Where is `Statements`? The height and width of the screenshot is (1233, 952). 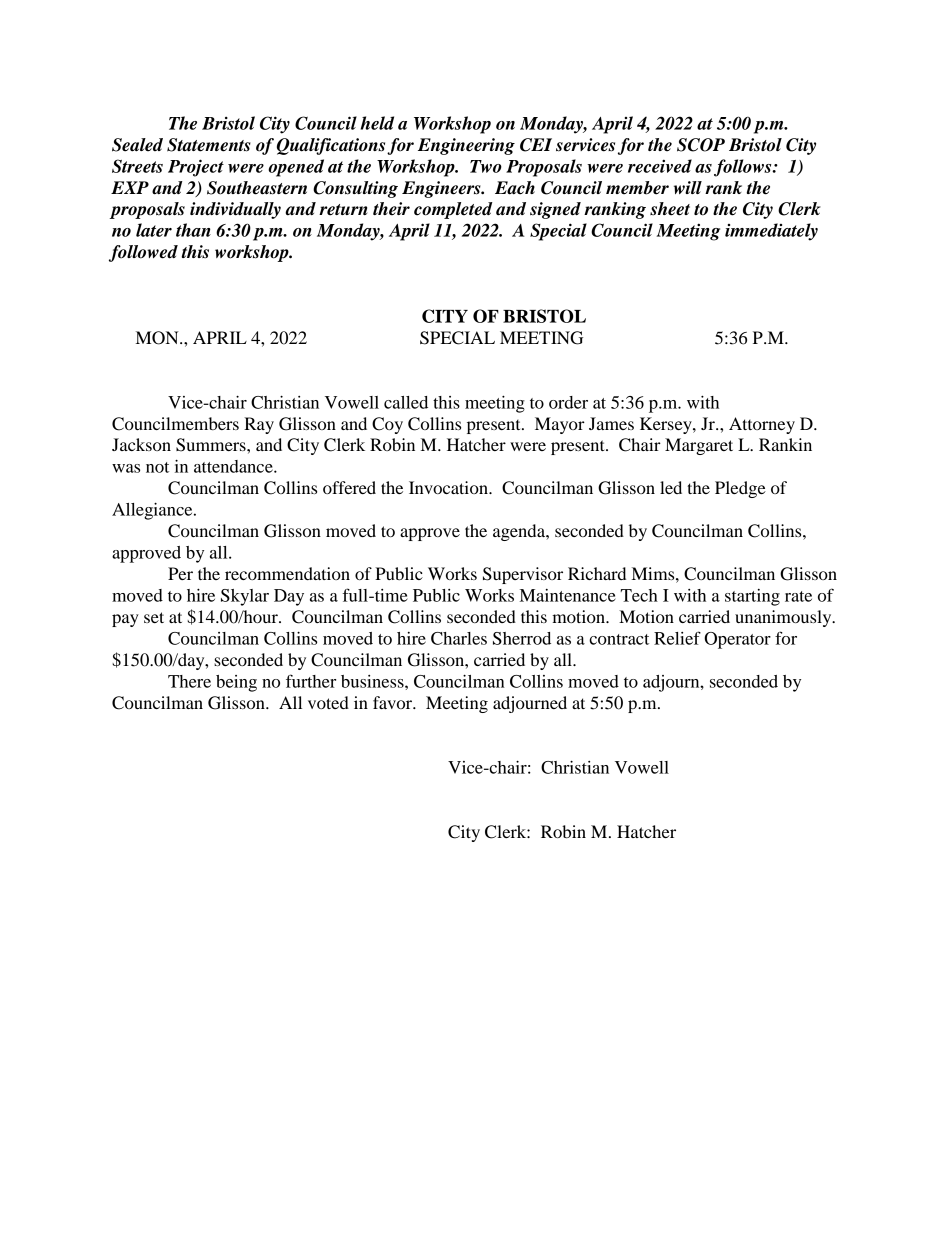 Statements is located at coordinates (209, 145).
